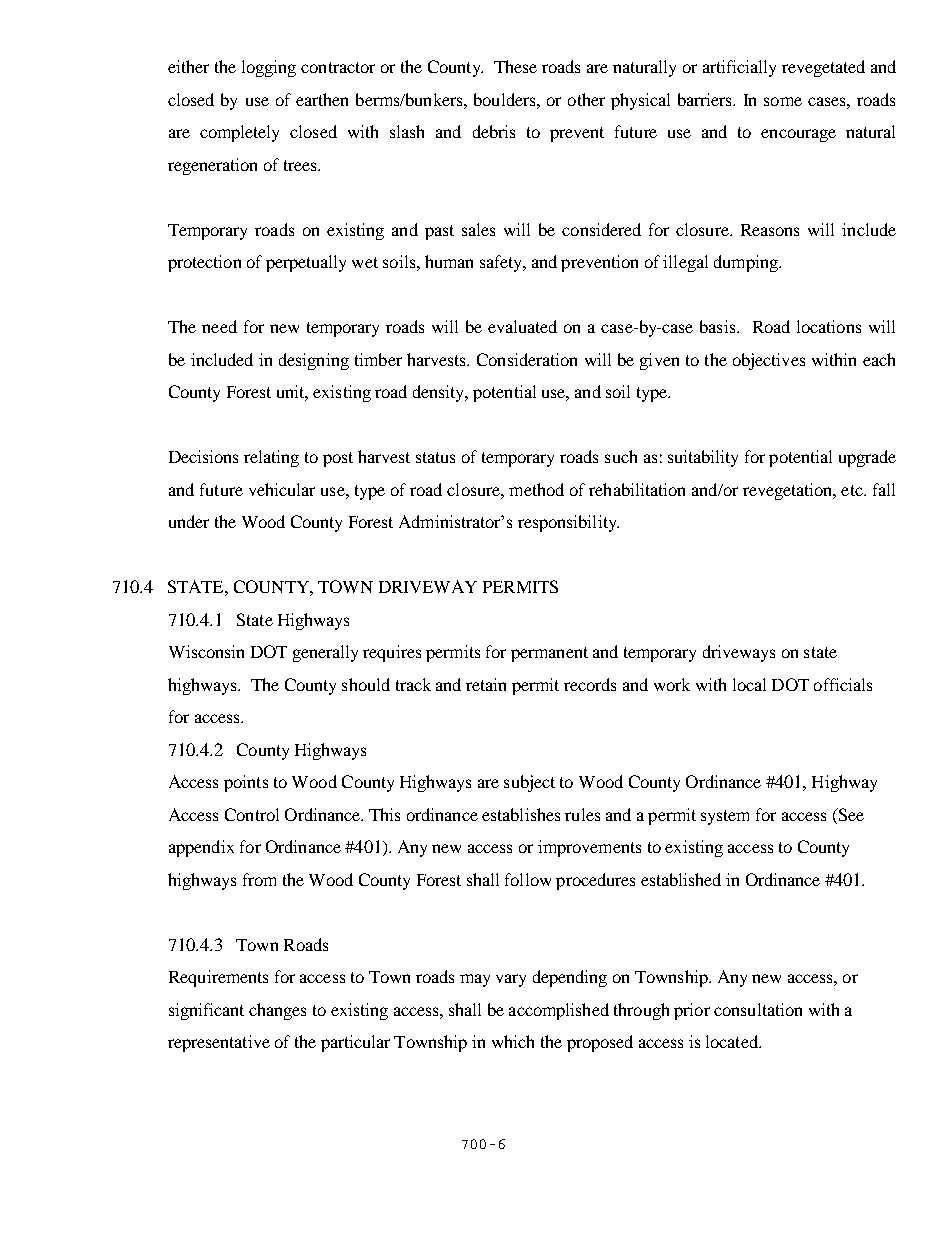  Describe the element at coordinates (515, 66) in the screenshot. I see `These` at that location.
